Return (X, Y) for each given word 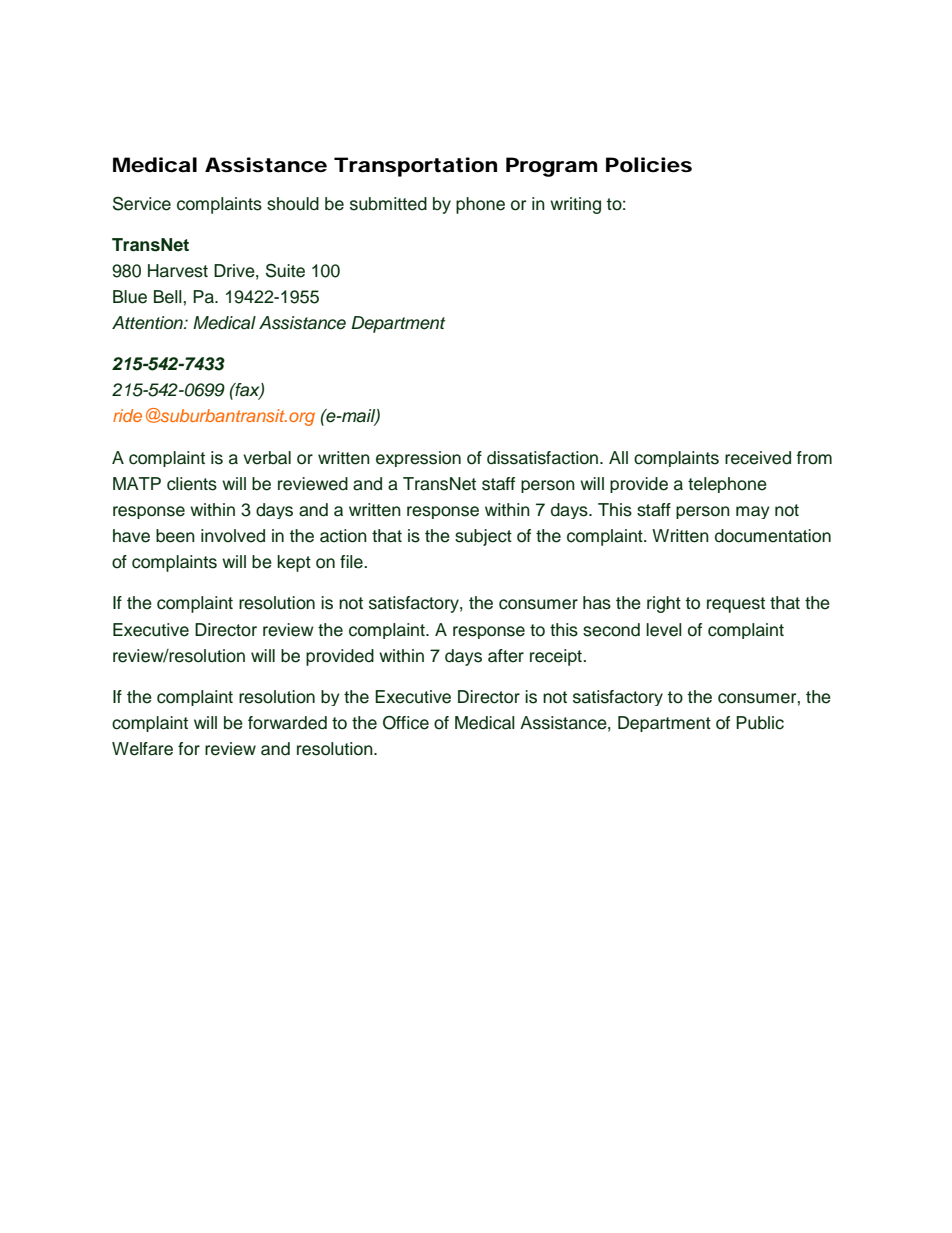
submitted (388, 204)
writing (575, 205)
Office (406, 723)
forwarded (287, 723)
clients (192, 484)
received (758, 458)
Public (760, 723)
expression (418, 459)
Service (142, 203)
